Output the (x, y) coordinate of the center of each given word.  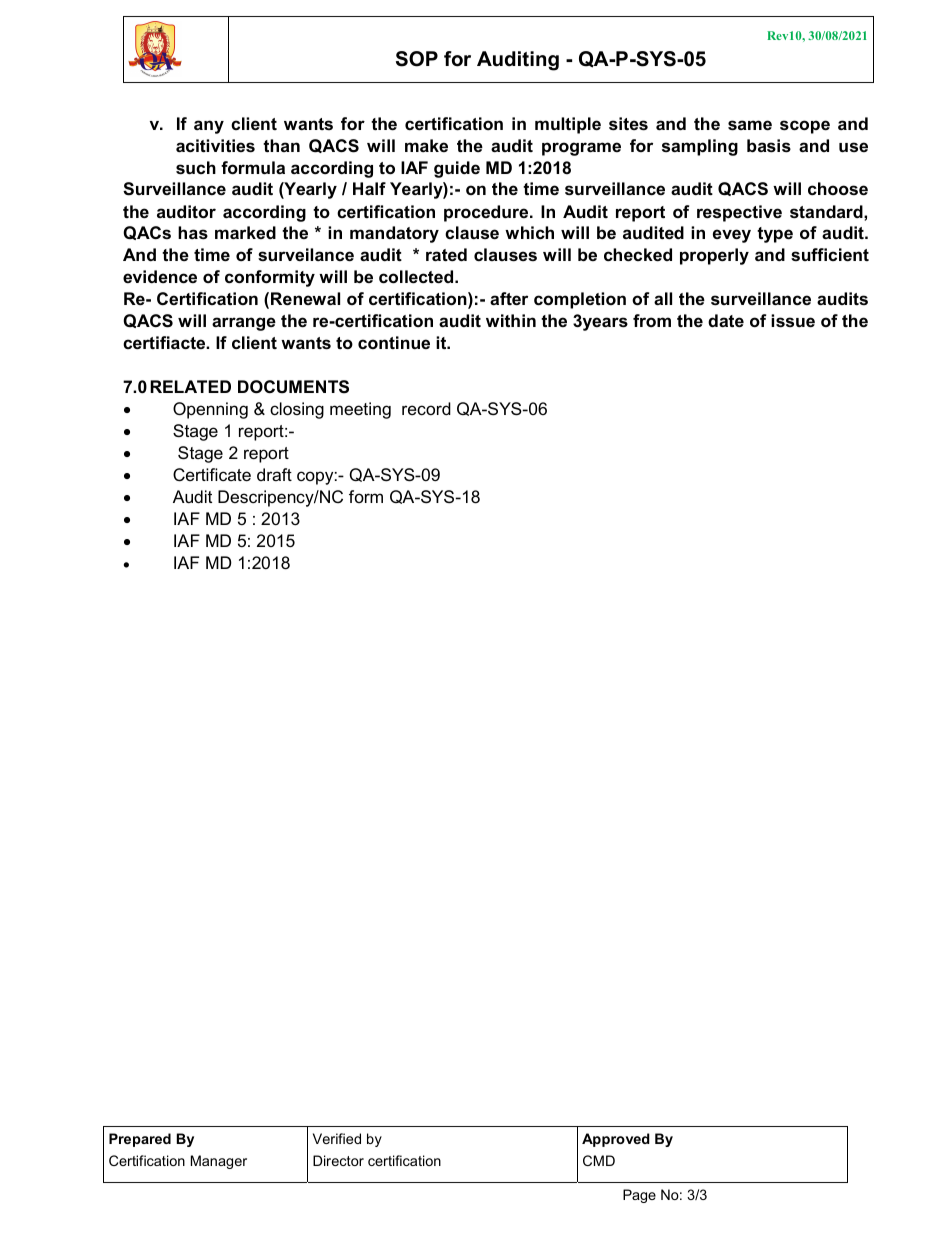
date (726, 321)
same (750, 125)
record (426, 408)
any (209, 127)
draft (274, 474)
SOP (417, 59)
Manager (219, 1162)
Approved (616, 1140)
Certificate (212, 475)
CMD (599, 1160)
